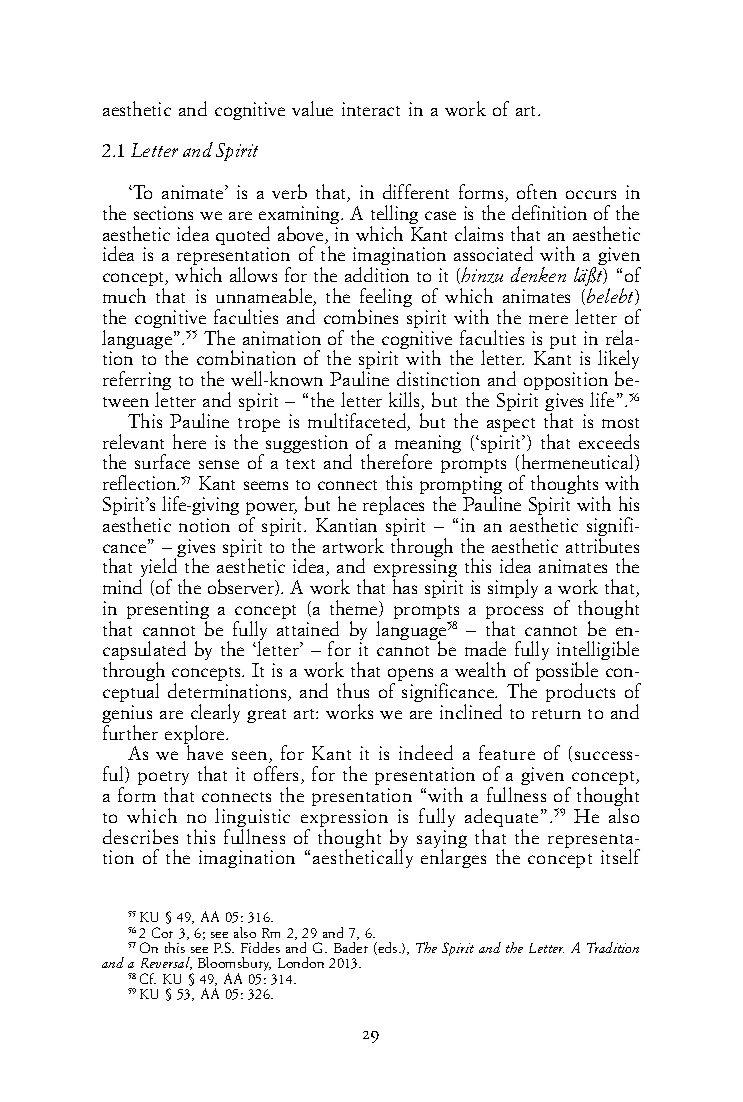 This page has width=743, height=1102. Describe the element at coordinates (159, 568) in the page. I see `yield` at that location.
